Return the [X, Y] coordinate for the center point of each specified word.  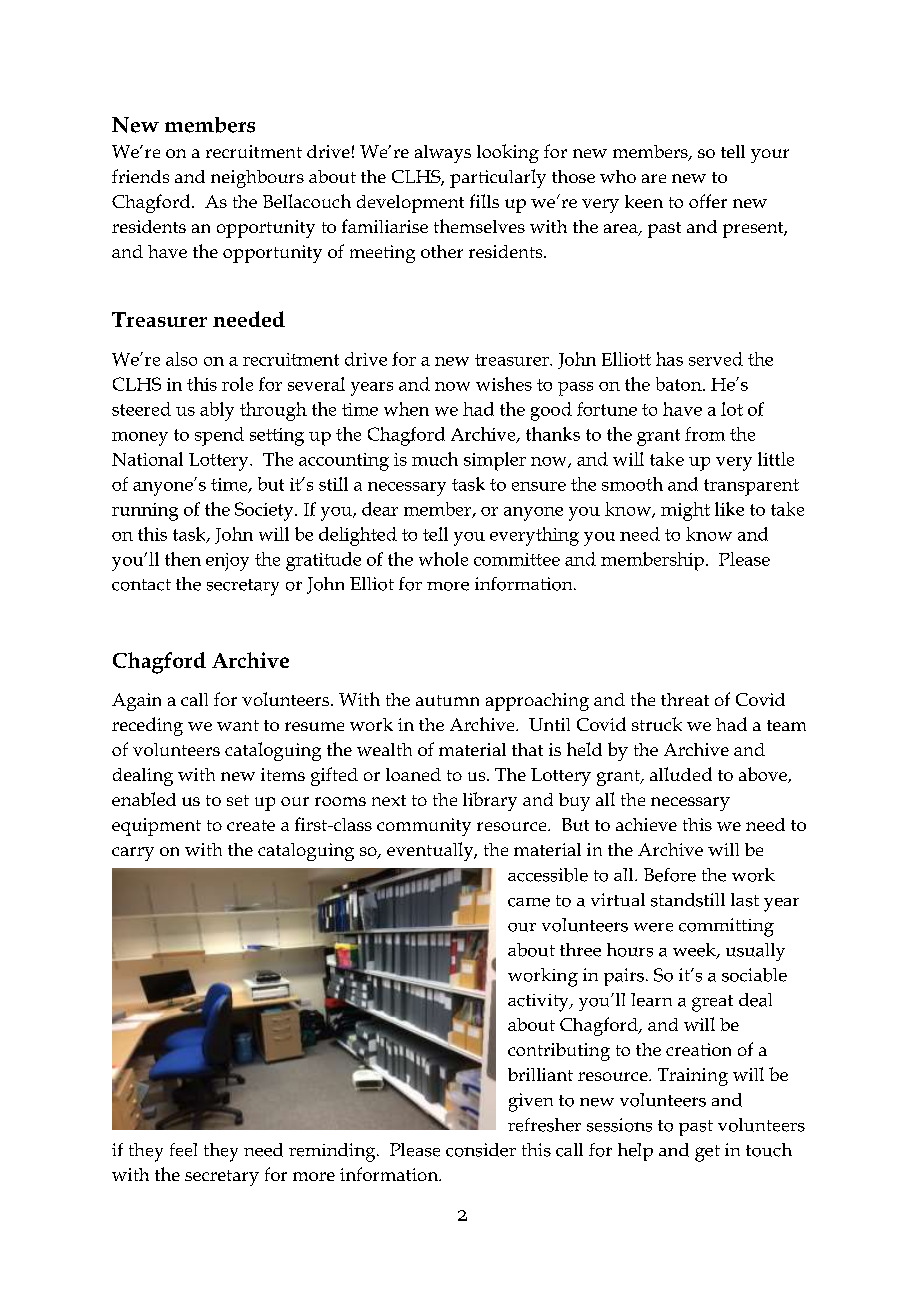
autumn [447, 700]
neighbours [257, 179]
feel [183, 1150]
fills [484, 201]
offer [708, 201]
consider [481, 1150]
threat [685, 699]
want [238, 725]
